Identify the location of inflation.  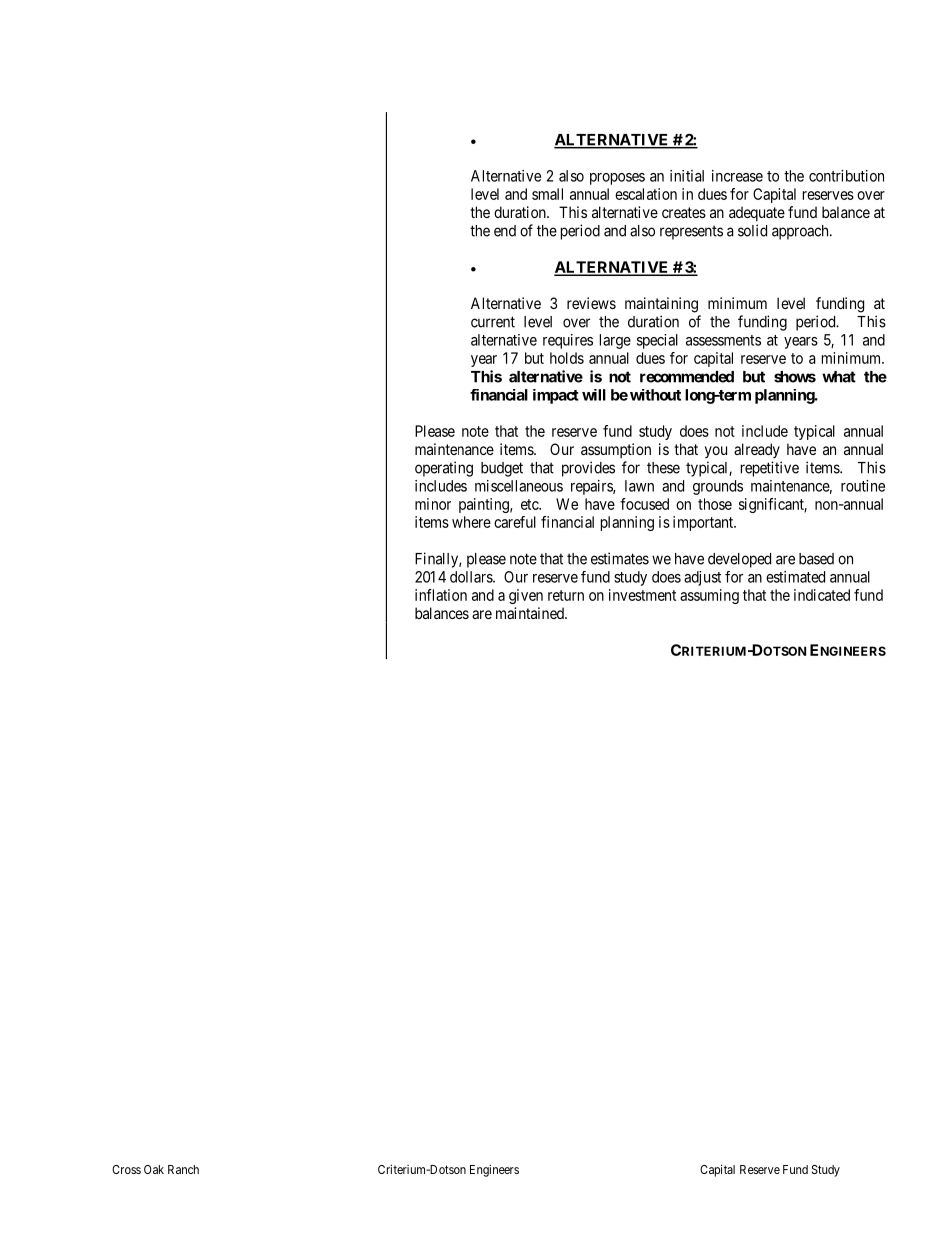
(441, 595).
